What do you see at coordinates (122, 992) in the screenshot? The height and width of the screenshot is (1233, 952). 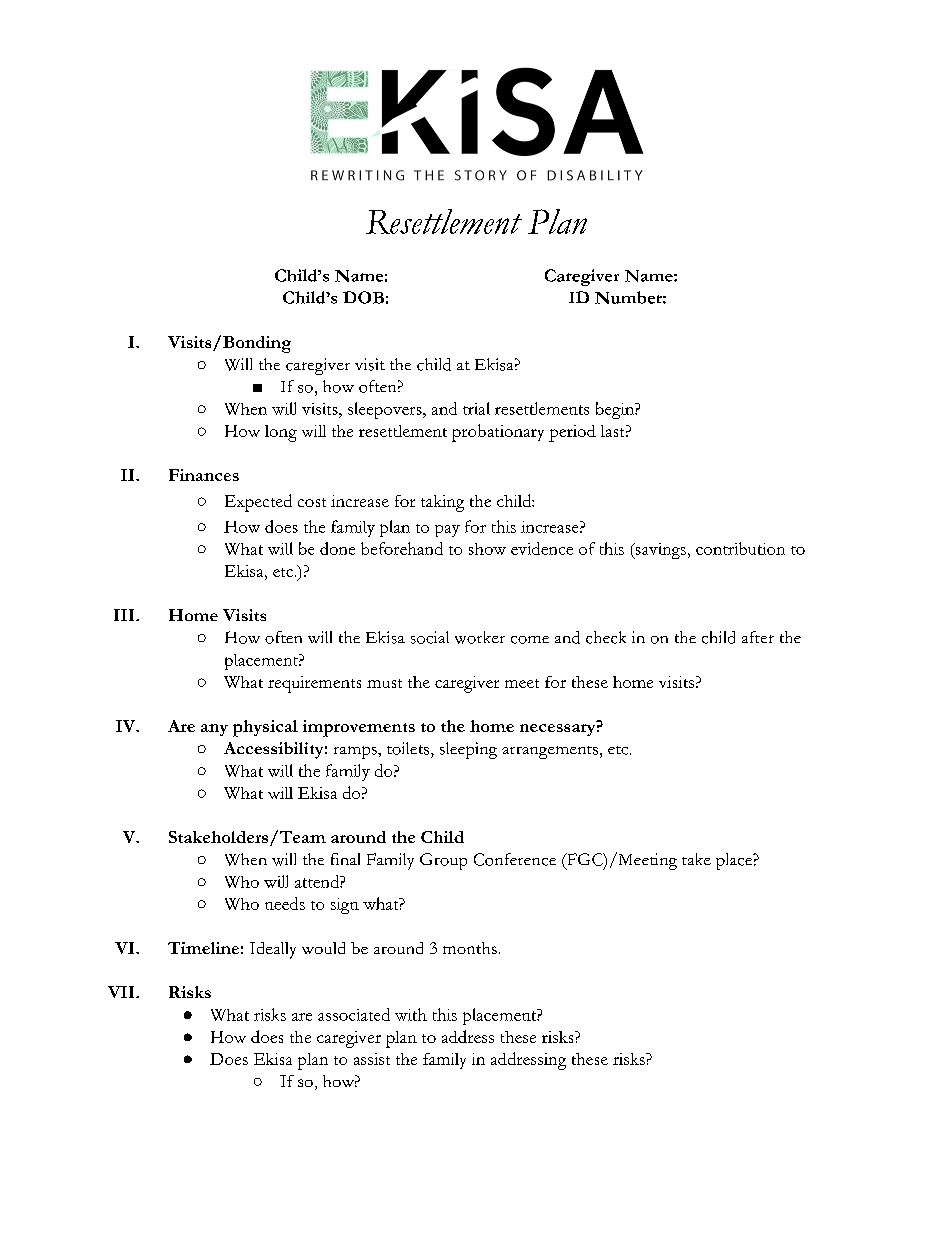 I see `VII` at bounding box center [122, 992].
